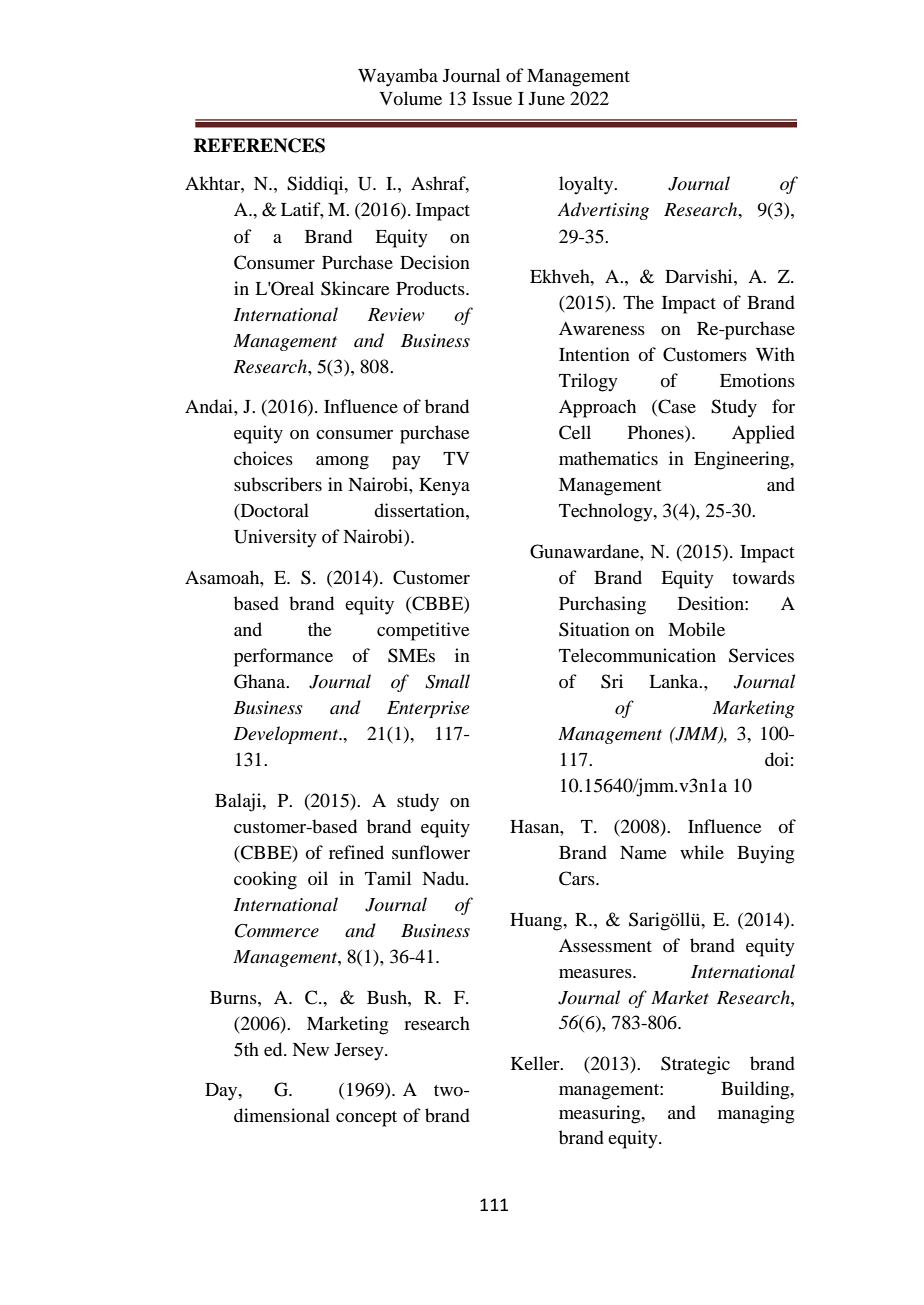 The width and height of the screenshot is (924, 1305). I want to click on Enterprise, so click(428, 709).
